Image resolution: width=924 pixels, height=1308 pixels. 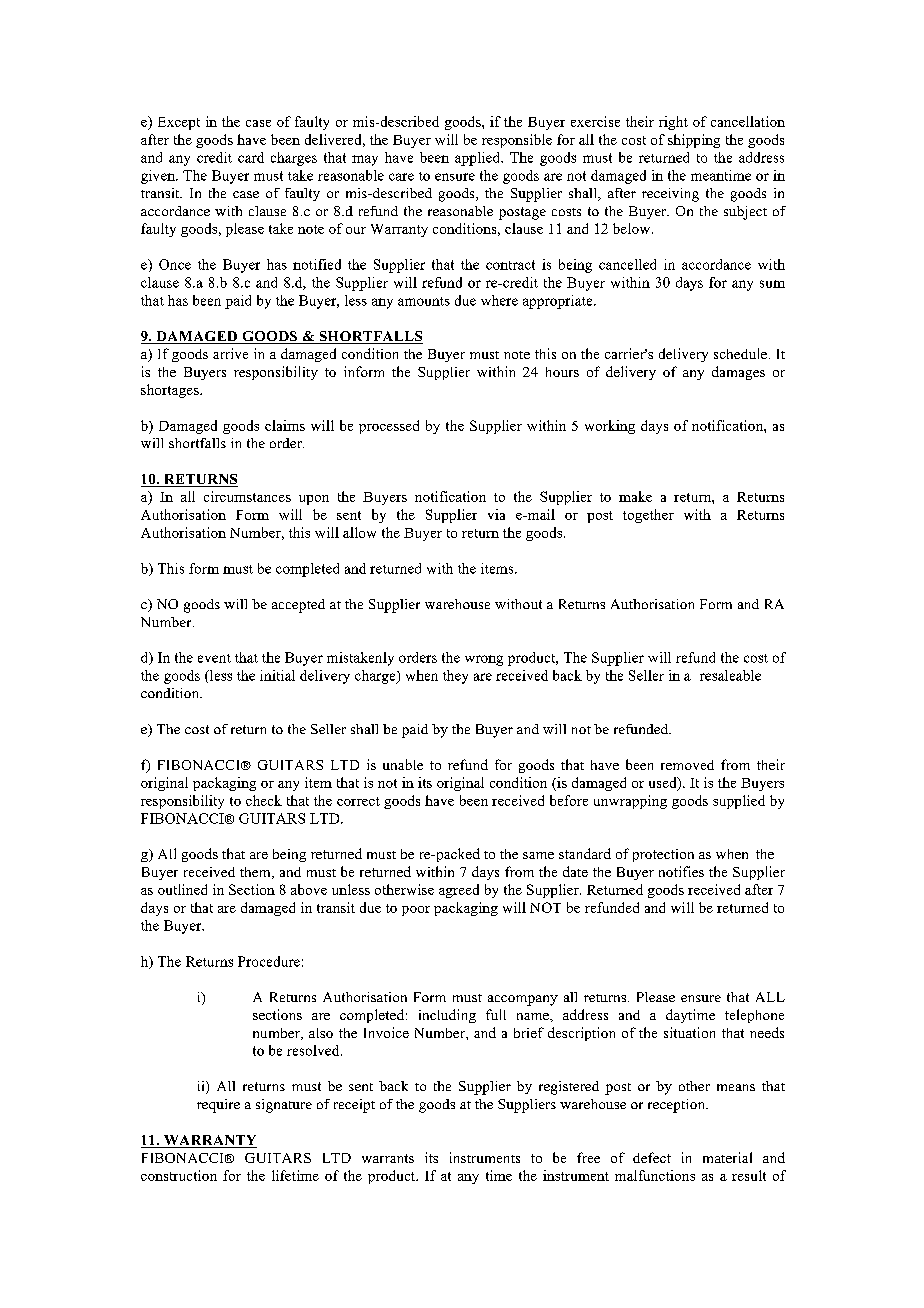 What do you see at coordinates (727, 1157) in the screenshot?
I see `material` at bounding box center [727, 1157].
